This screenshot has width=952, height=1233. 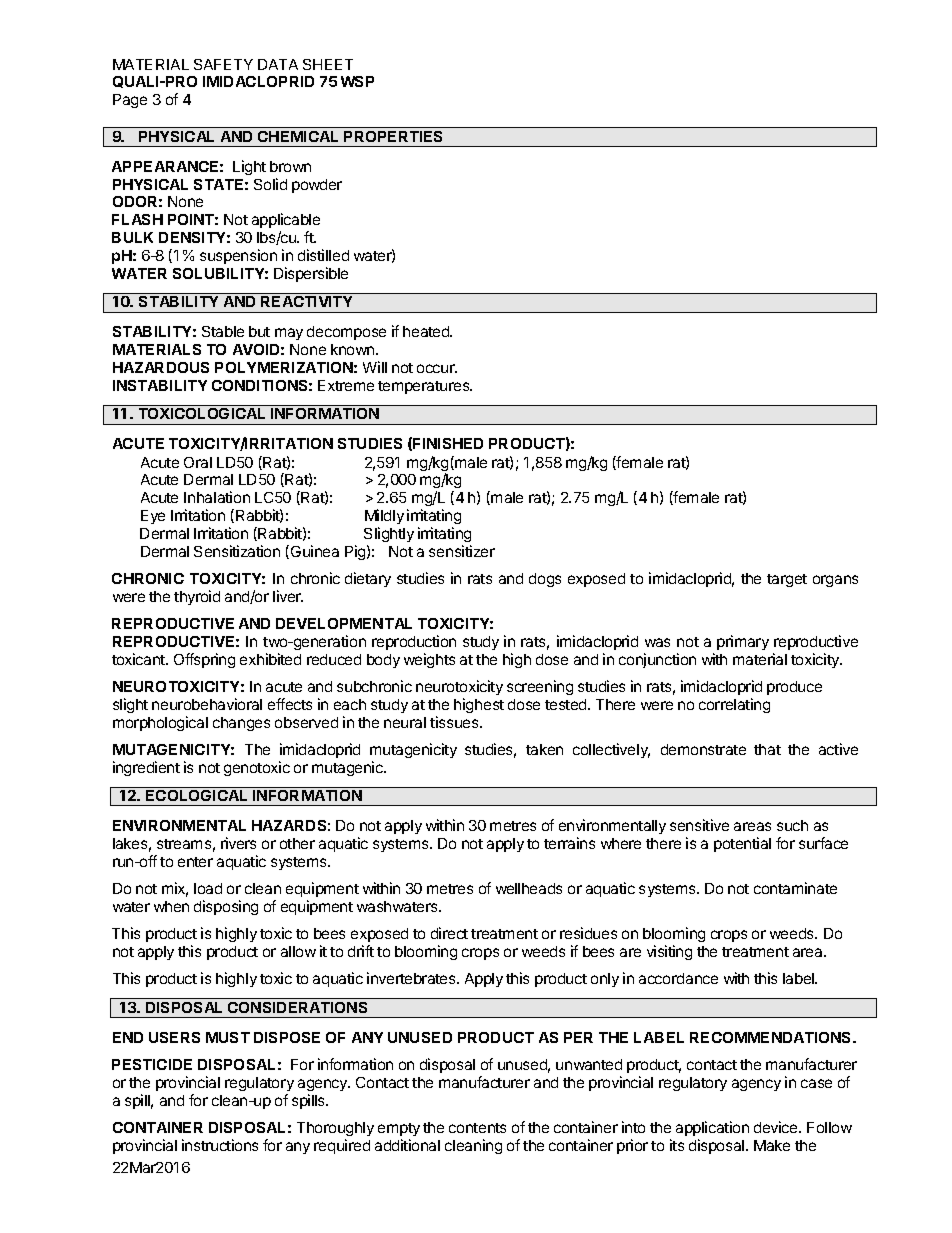 What do you see at coordinates (220, 1145) in the screenshot?
I see `instructions` at bounding box center [220, 1145].
